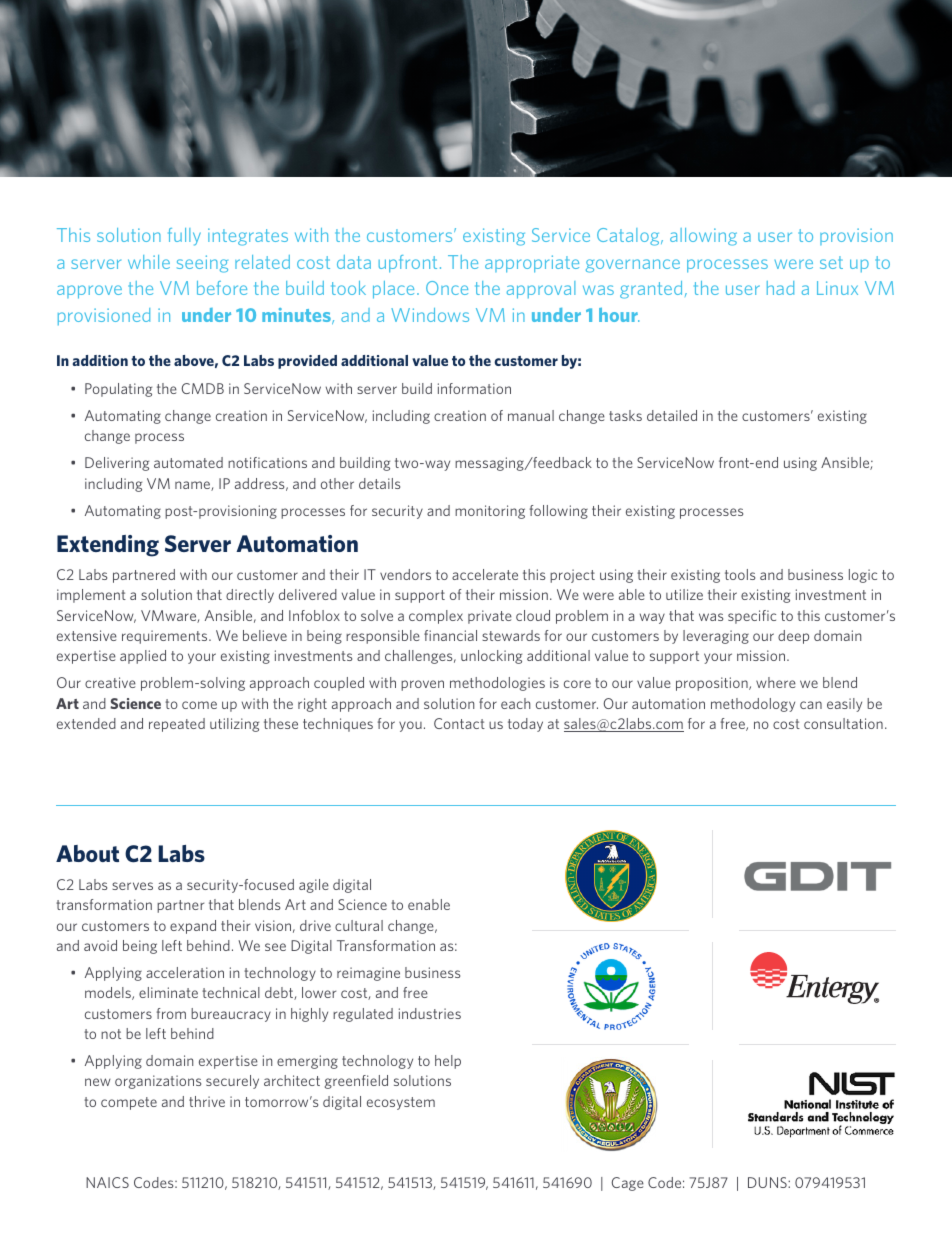  What do you see at coordinates (843, 723) in the image?
I see `consultation` at bounding box center [843, 723].
